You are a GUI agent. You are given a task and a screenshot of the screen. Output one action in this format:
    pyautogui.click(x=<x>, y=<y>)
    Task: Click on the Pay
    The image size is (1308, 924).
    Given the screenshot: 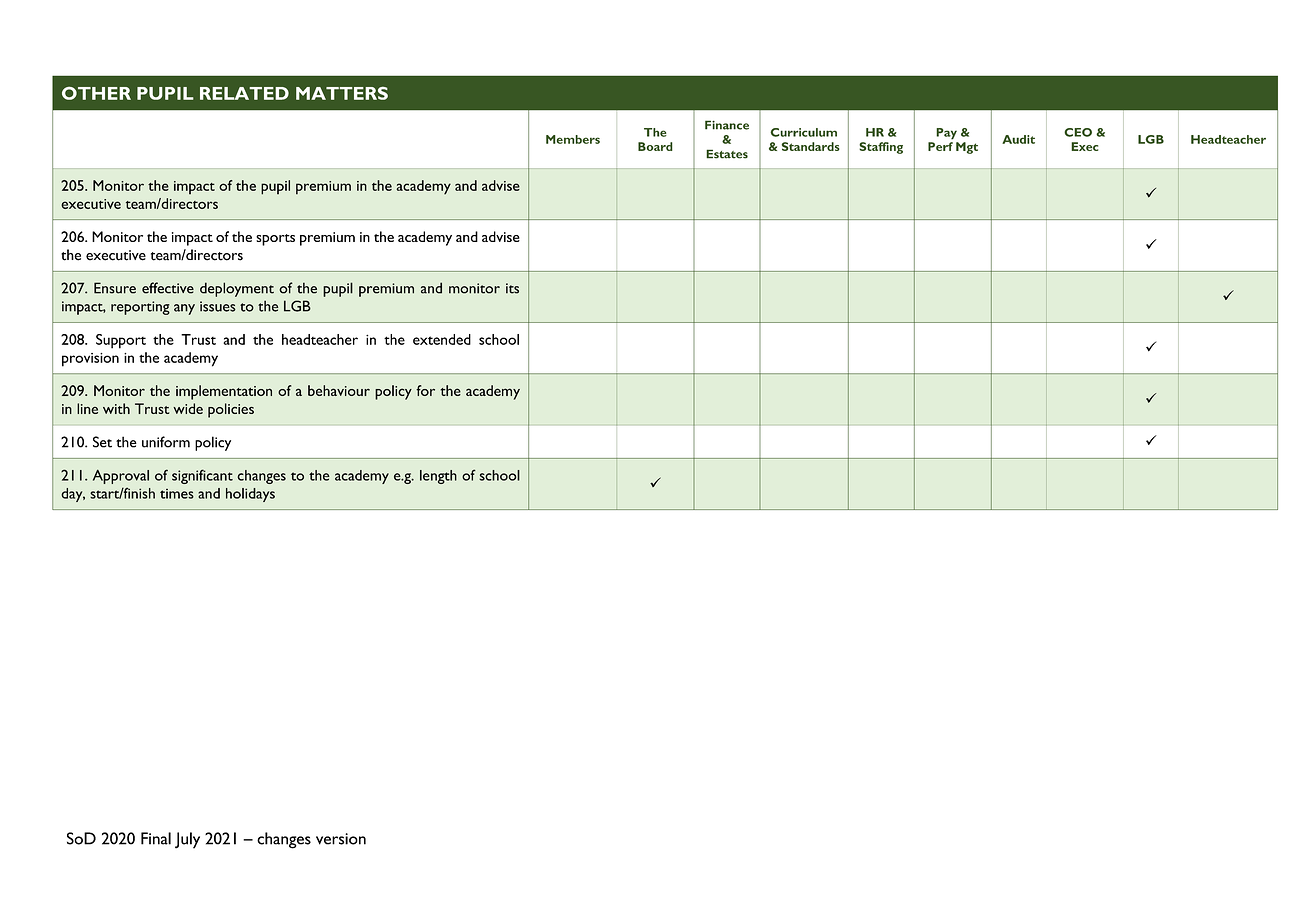 What is the action you would take?
    pyautogui.click(x=946, y=134)
